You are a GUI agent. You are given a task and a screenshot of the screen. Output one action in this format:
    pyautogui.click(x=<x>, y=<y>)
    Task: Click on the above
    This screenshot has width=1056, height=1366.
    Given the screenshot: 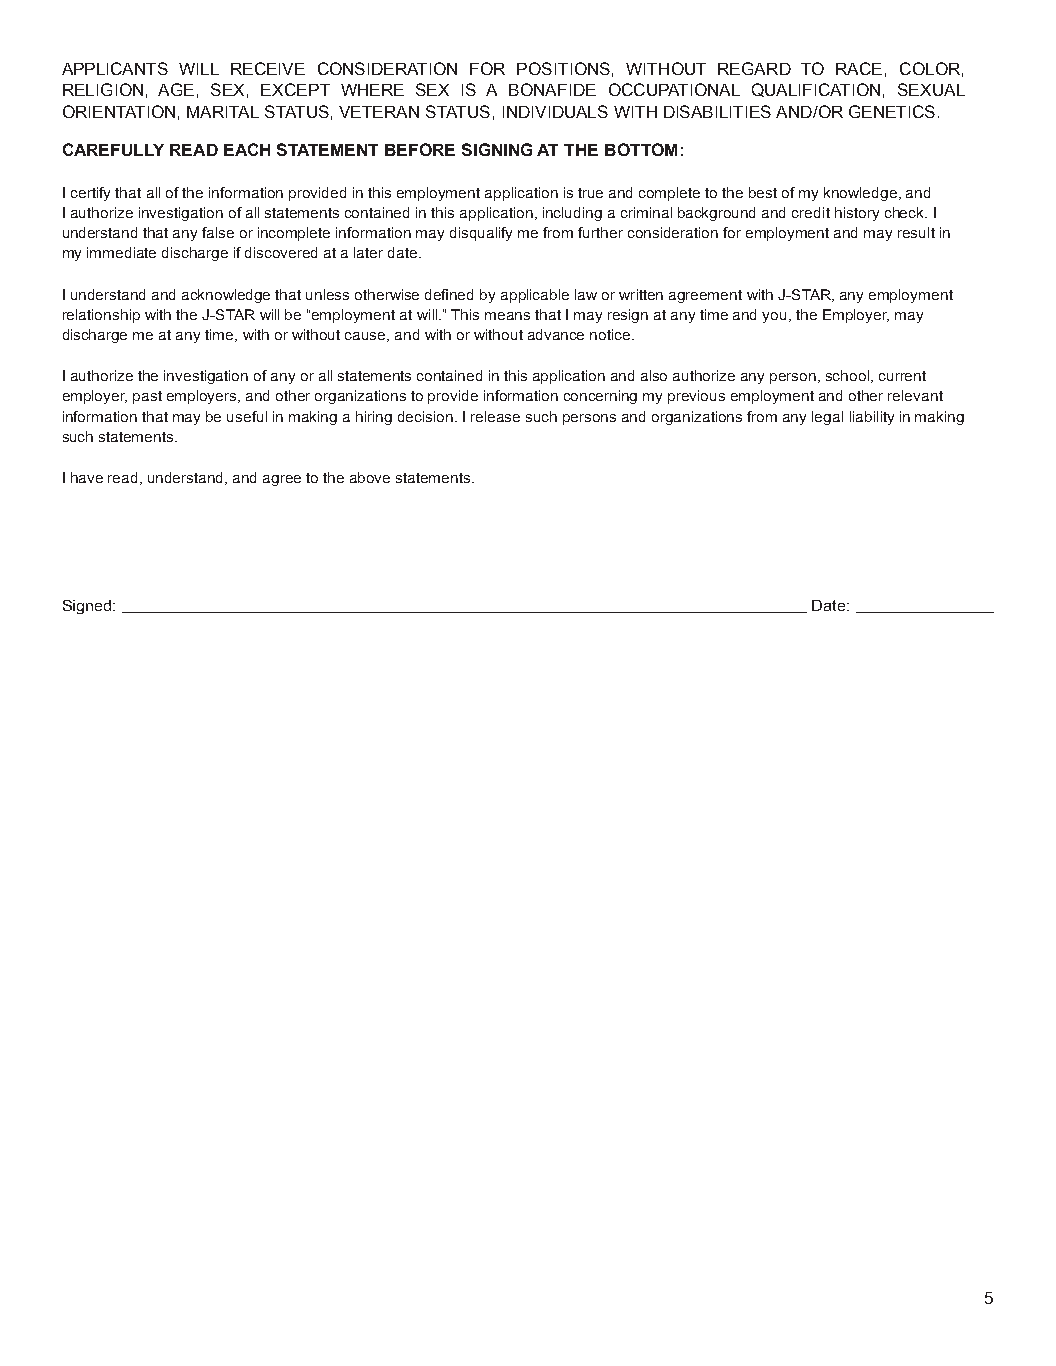 What is the action you would take?
    pyautogui.click(x=370, y=477)
